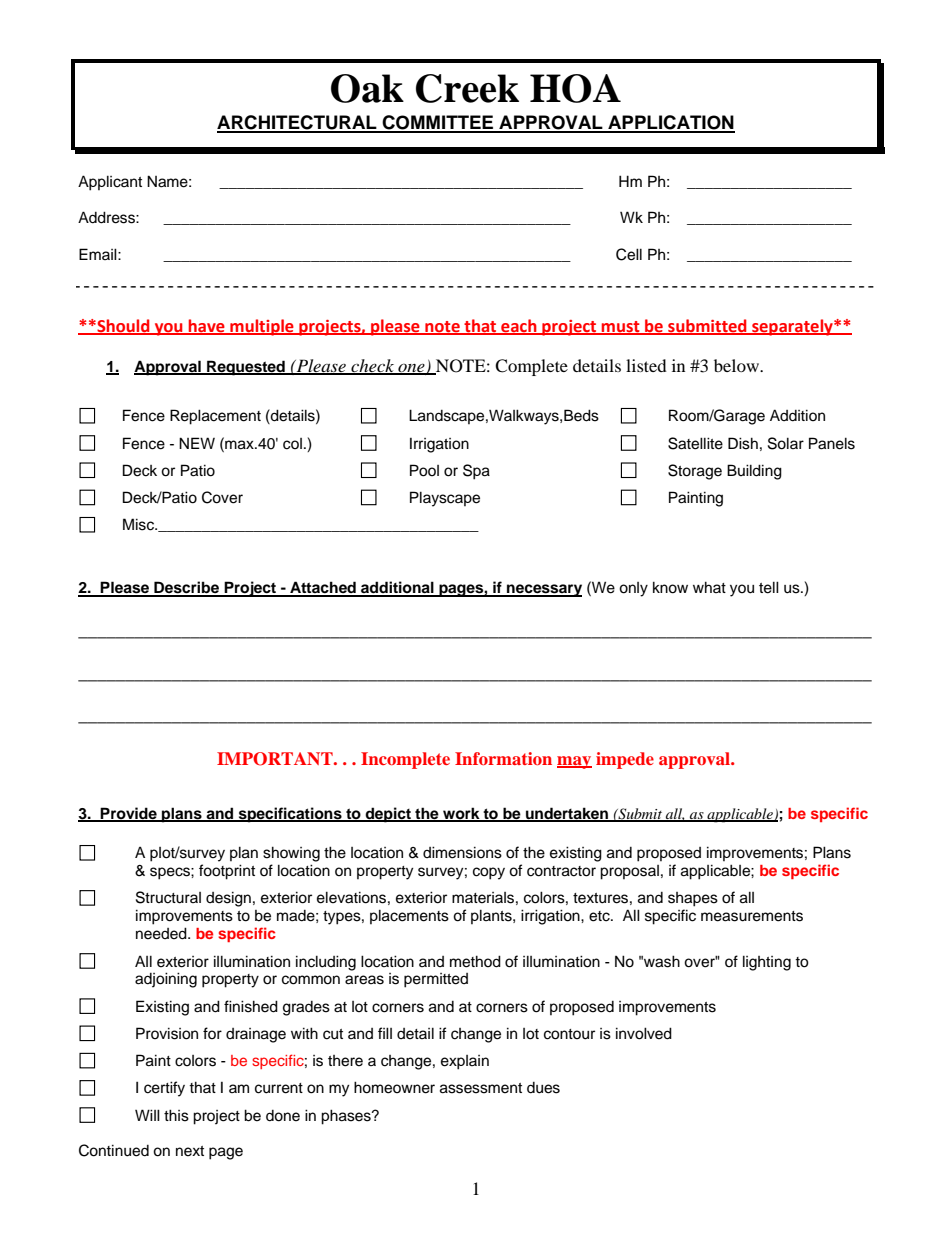 The width and height of the page is (952, 1233). What do you see at coordinates (467, 88) in the page?
I see `Creek` at bounding box center [467, 88].
